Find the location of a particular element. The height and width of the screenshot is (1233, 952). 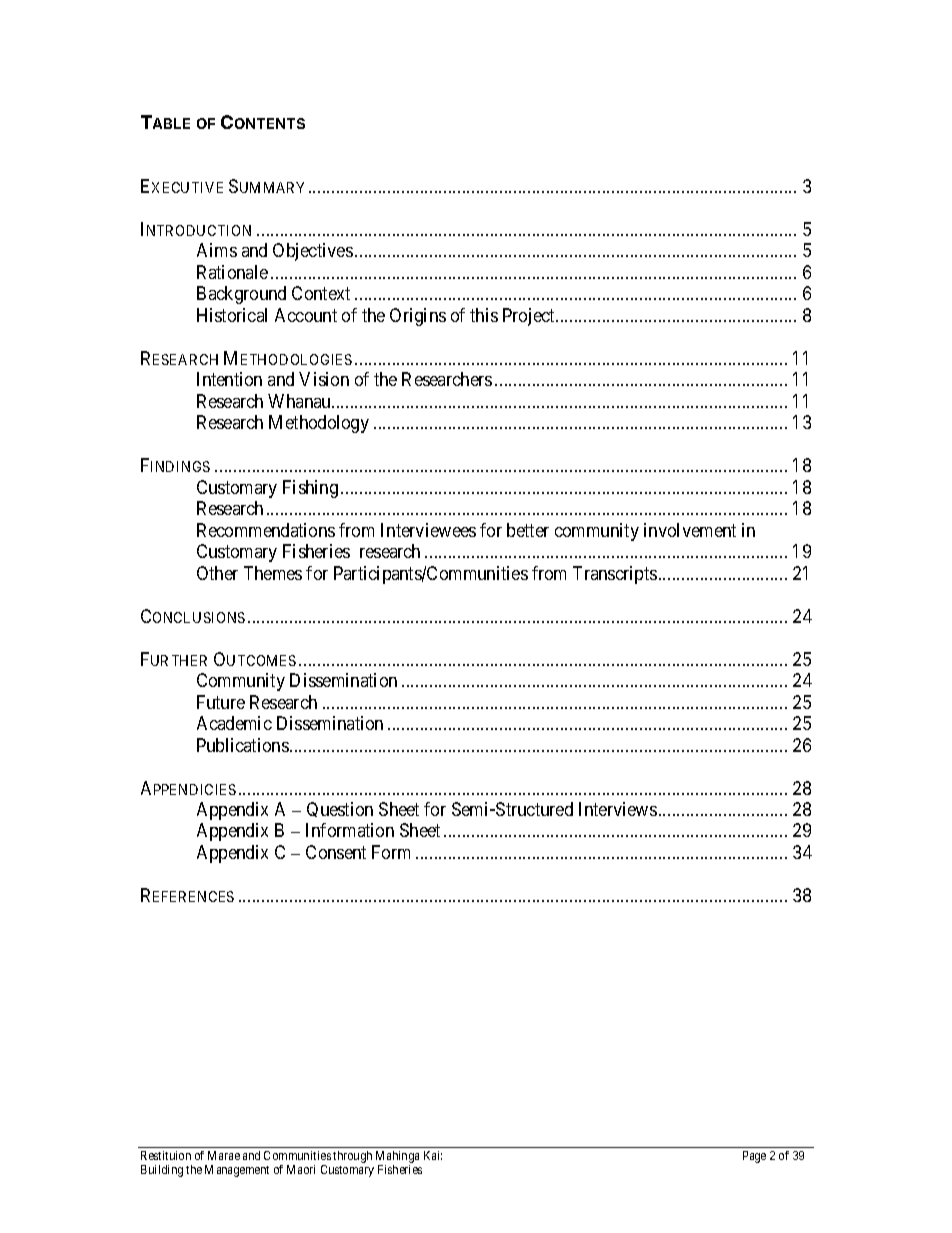

Rationale is located at coordinates (232, 272).
